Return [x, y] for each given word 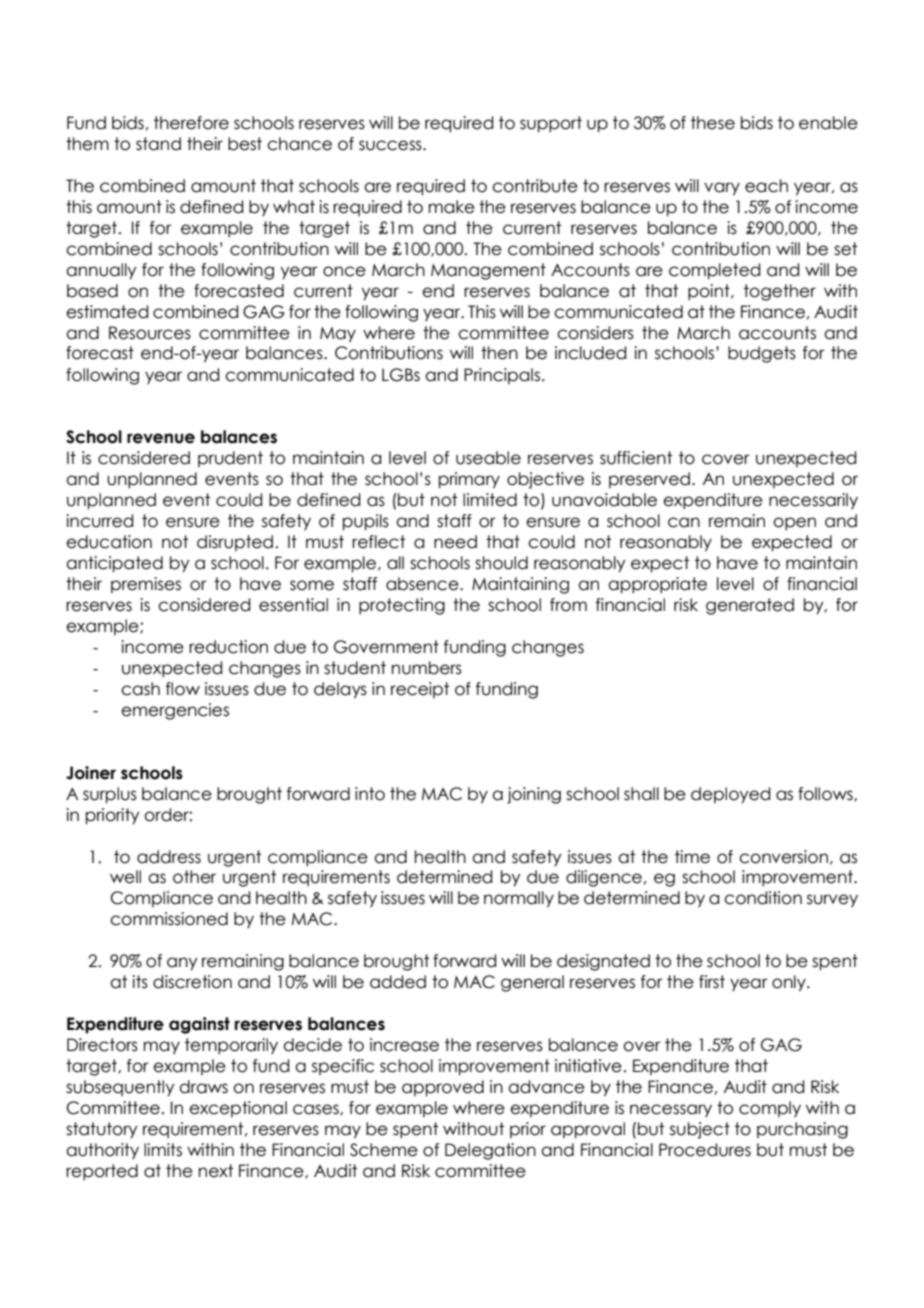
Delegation [490, 1151]
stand [158, 144]
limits [163, 1150]
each [766, 186]
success [391, 145]
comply [770, 1109]
